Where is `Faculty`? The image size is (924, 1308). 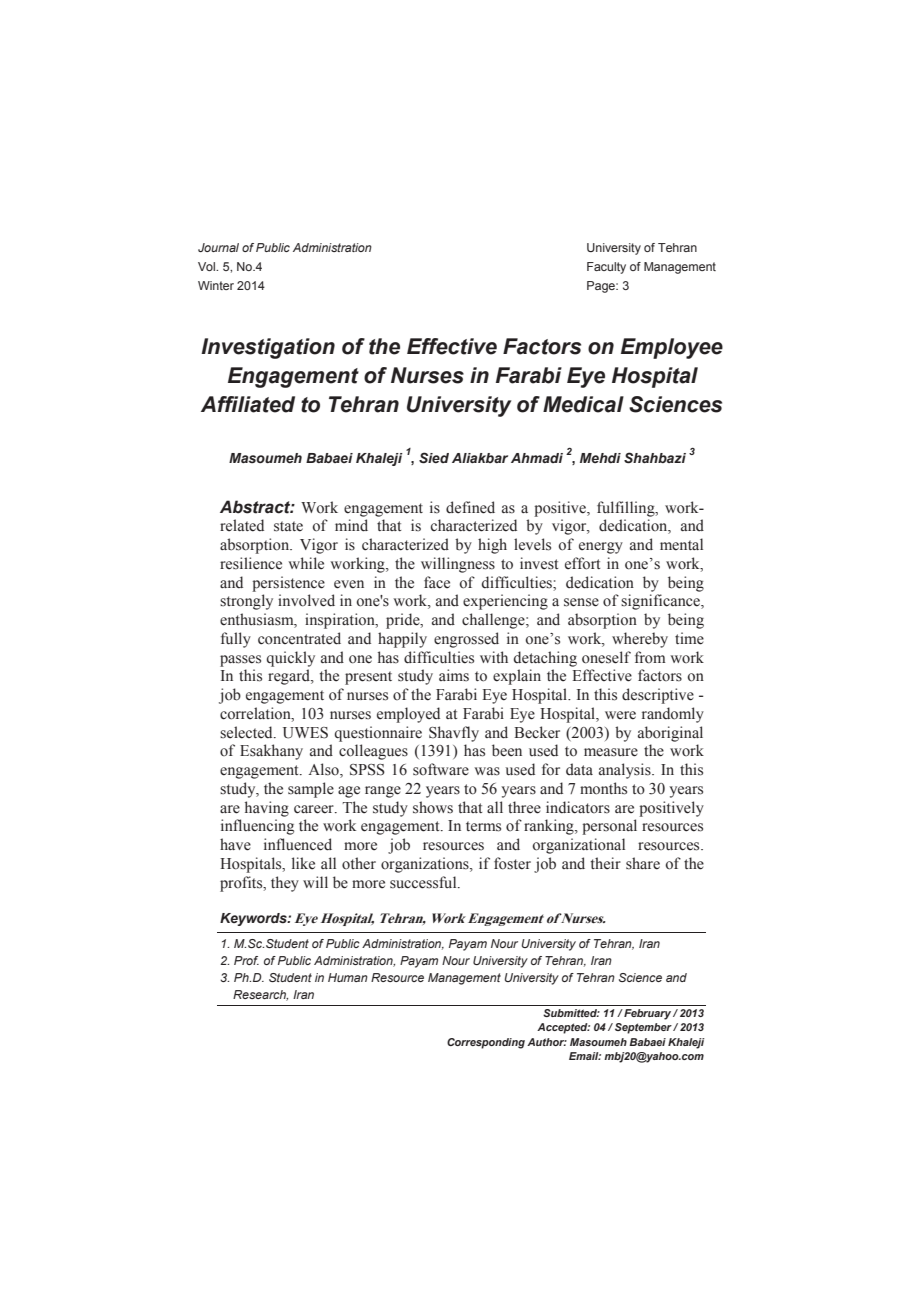 Faculty is located at coordinates (606, 268).
